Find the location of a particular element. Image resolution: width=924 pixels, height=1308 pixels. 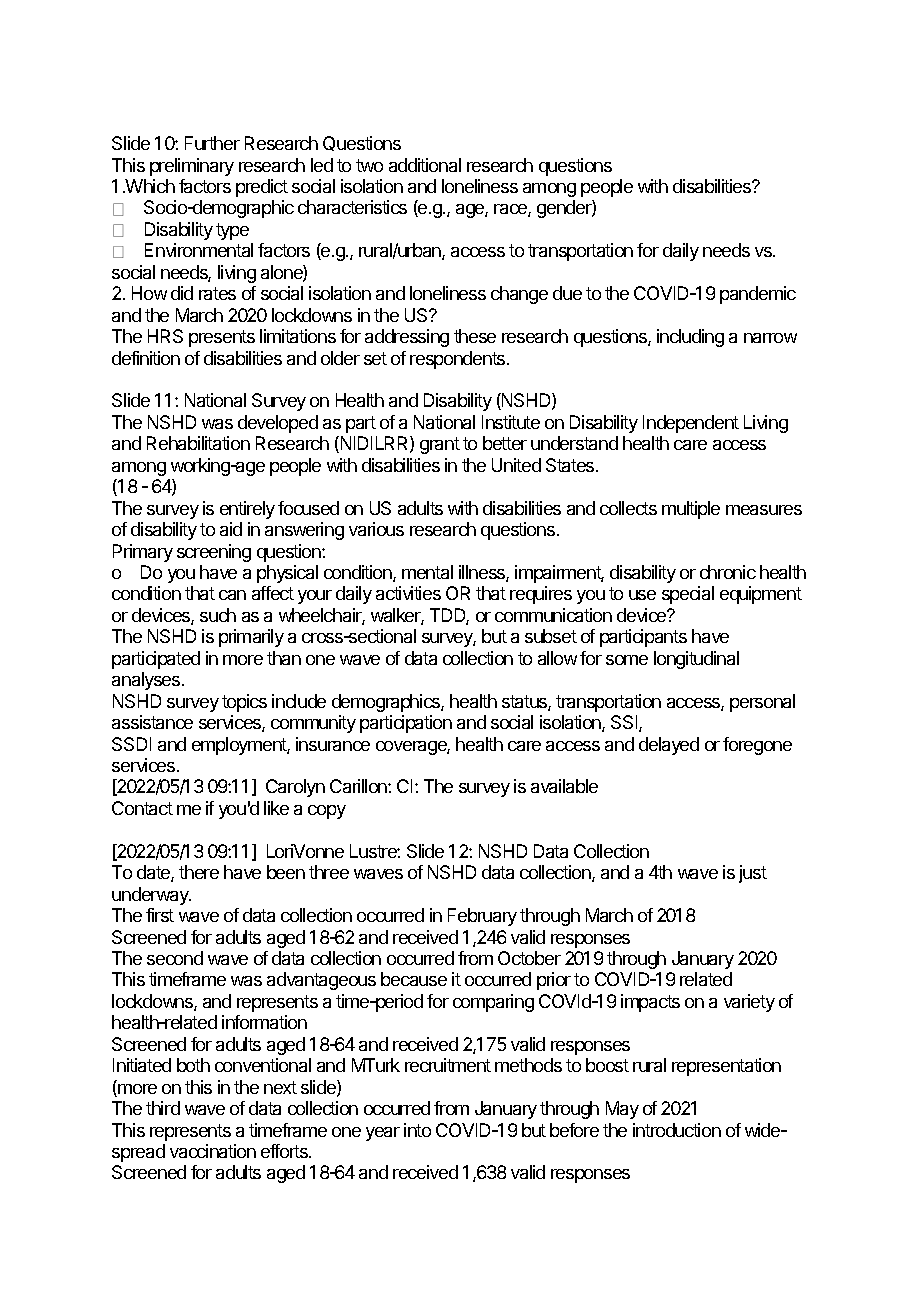

such is located at coordinates (218, 615).
